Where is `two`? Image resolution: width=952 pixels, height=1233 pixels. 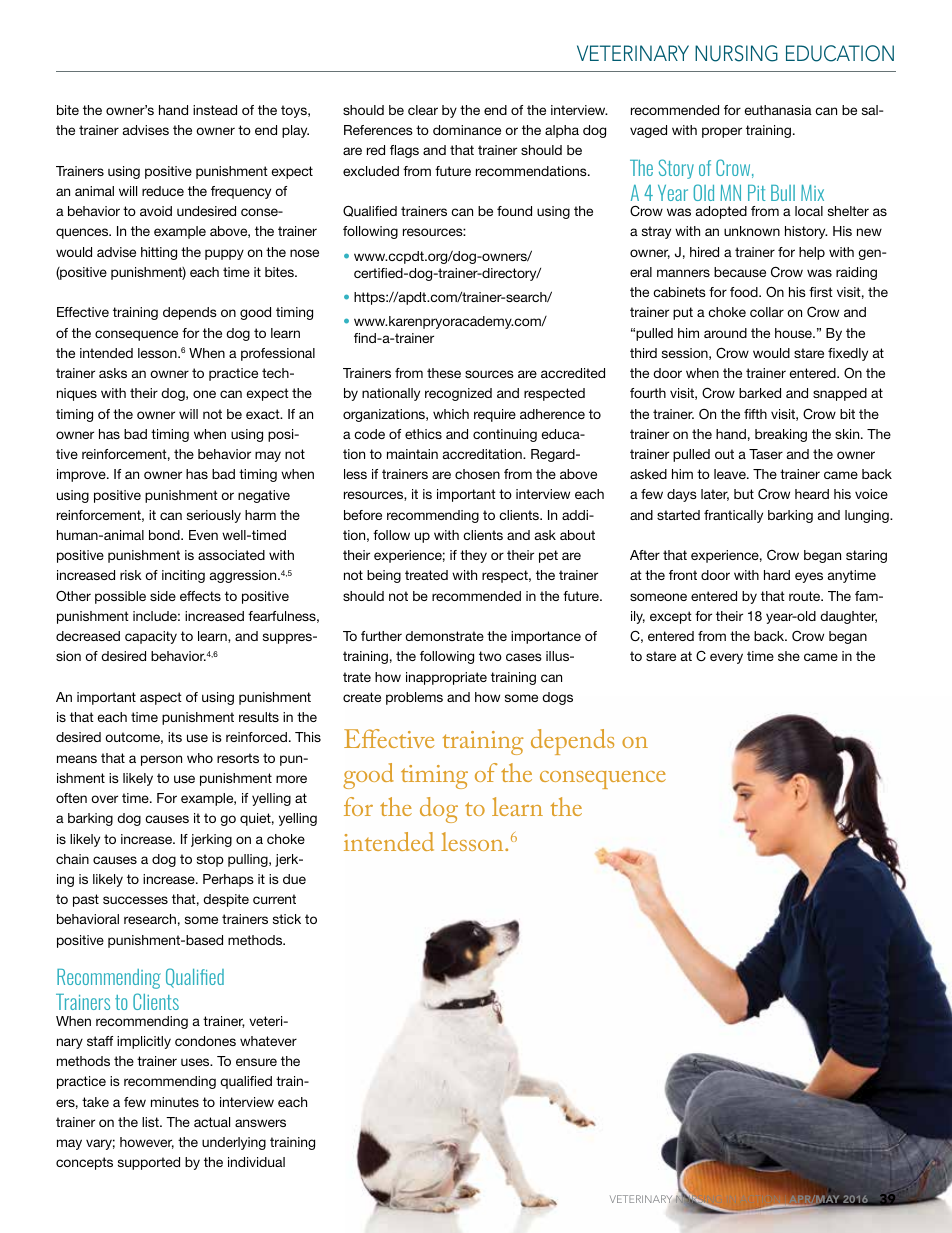 two is located at coordinates (490, 656).
